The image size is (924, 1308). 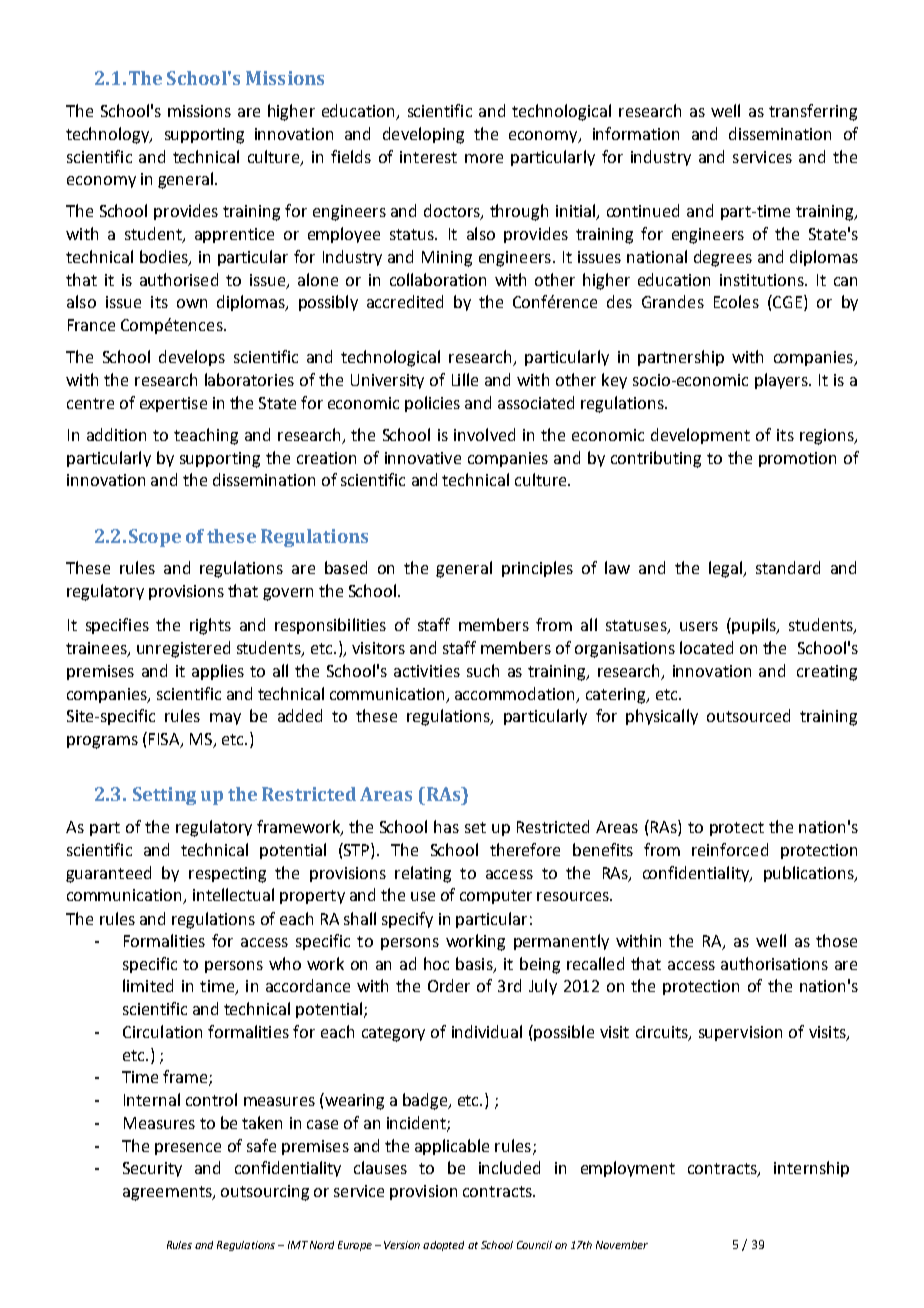 What do you see at coordinates (109, 135) in the page?
I see `technology` at bounding box center [109, 135].
